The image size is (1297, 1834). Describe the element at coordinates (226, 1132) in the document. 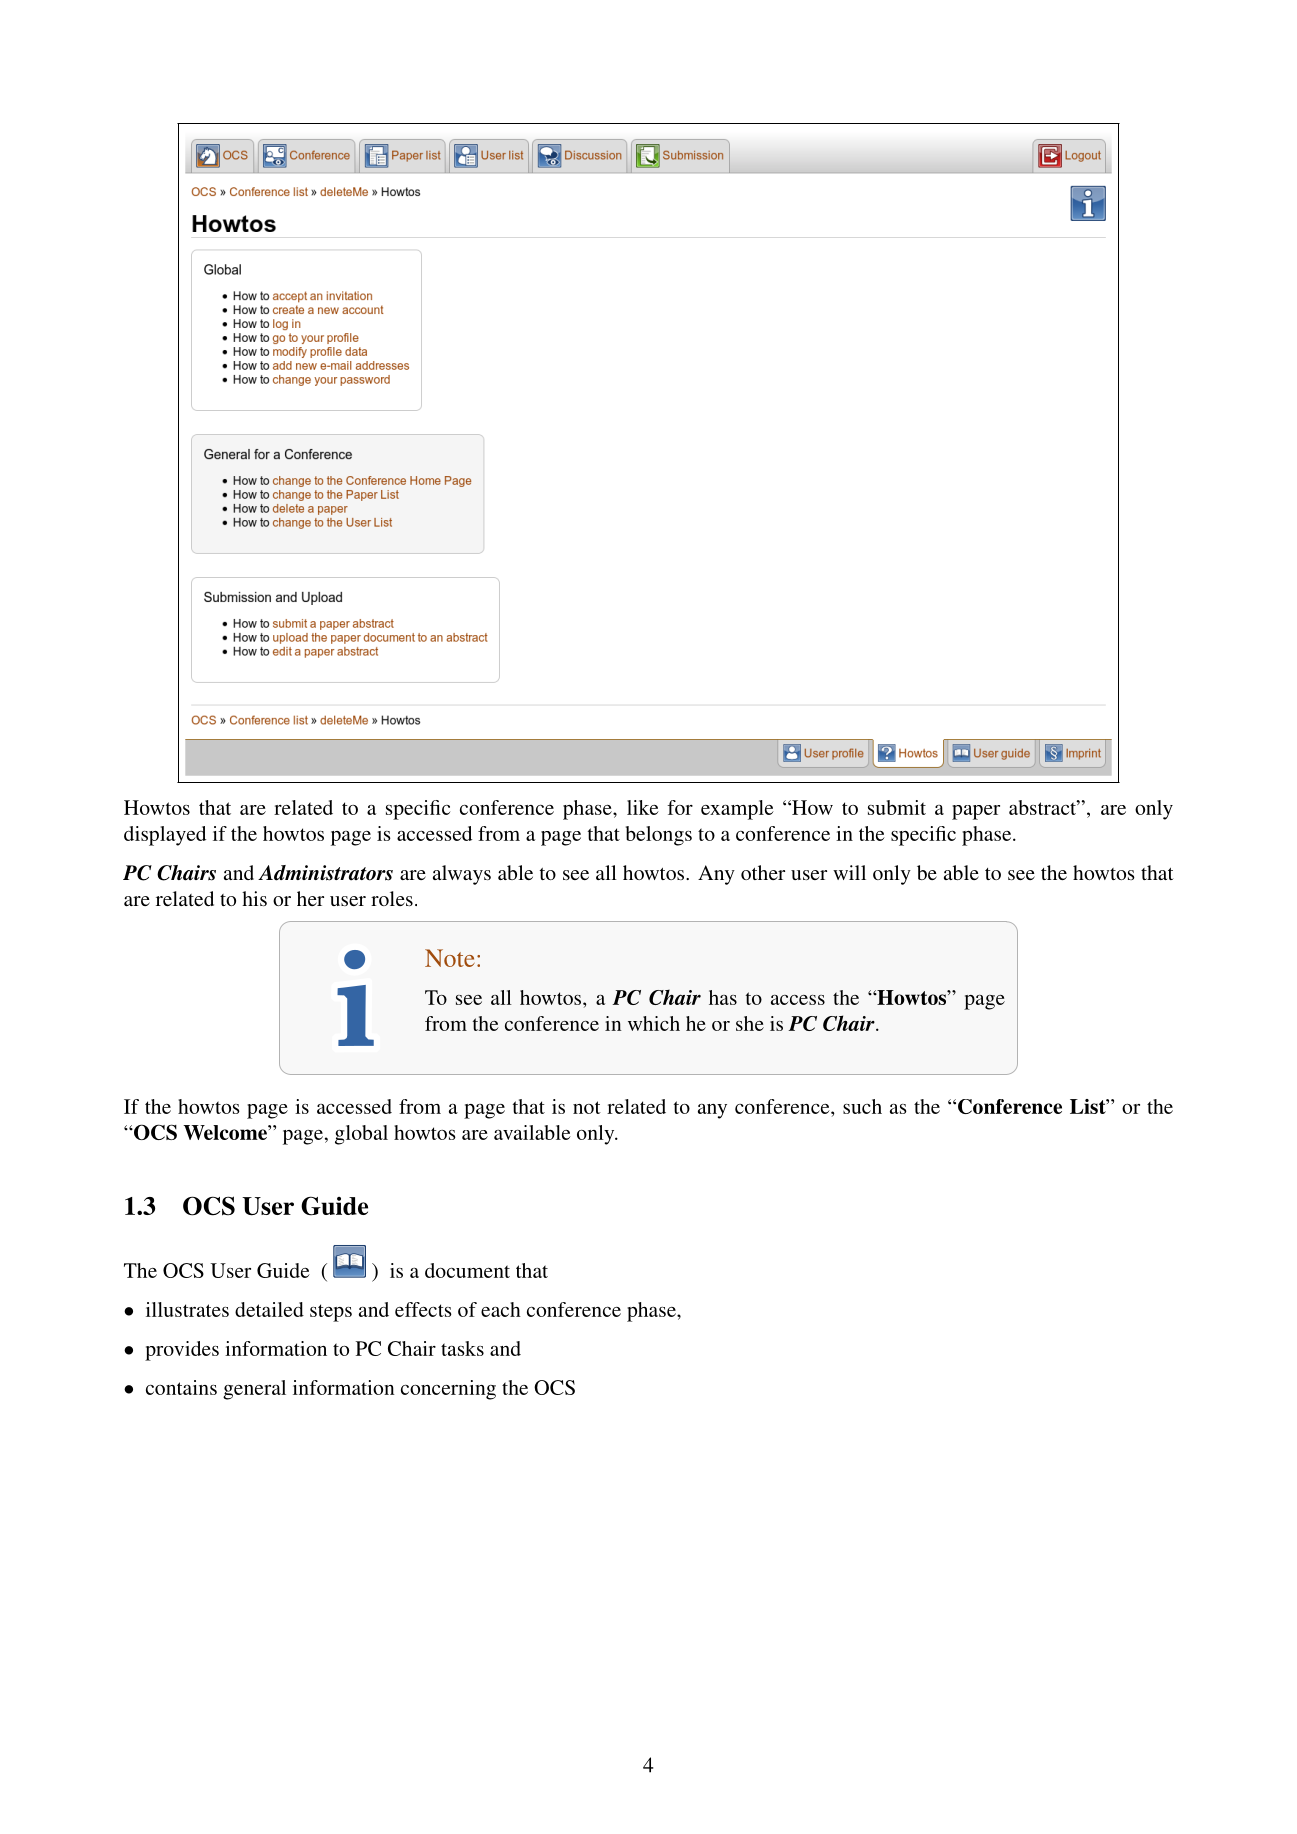

I see `Welcome` at that location.
